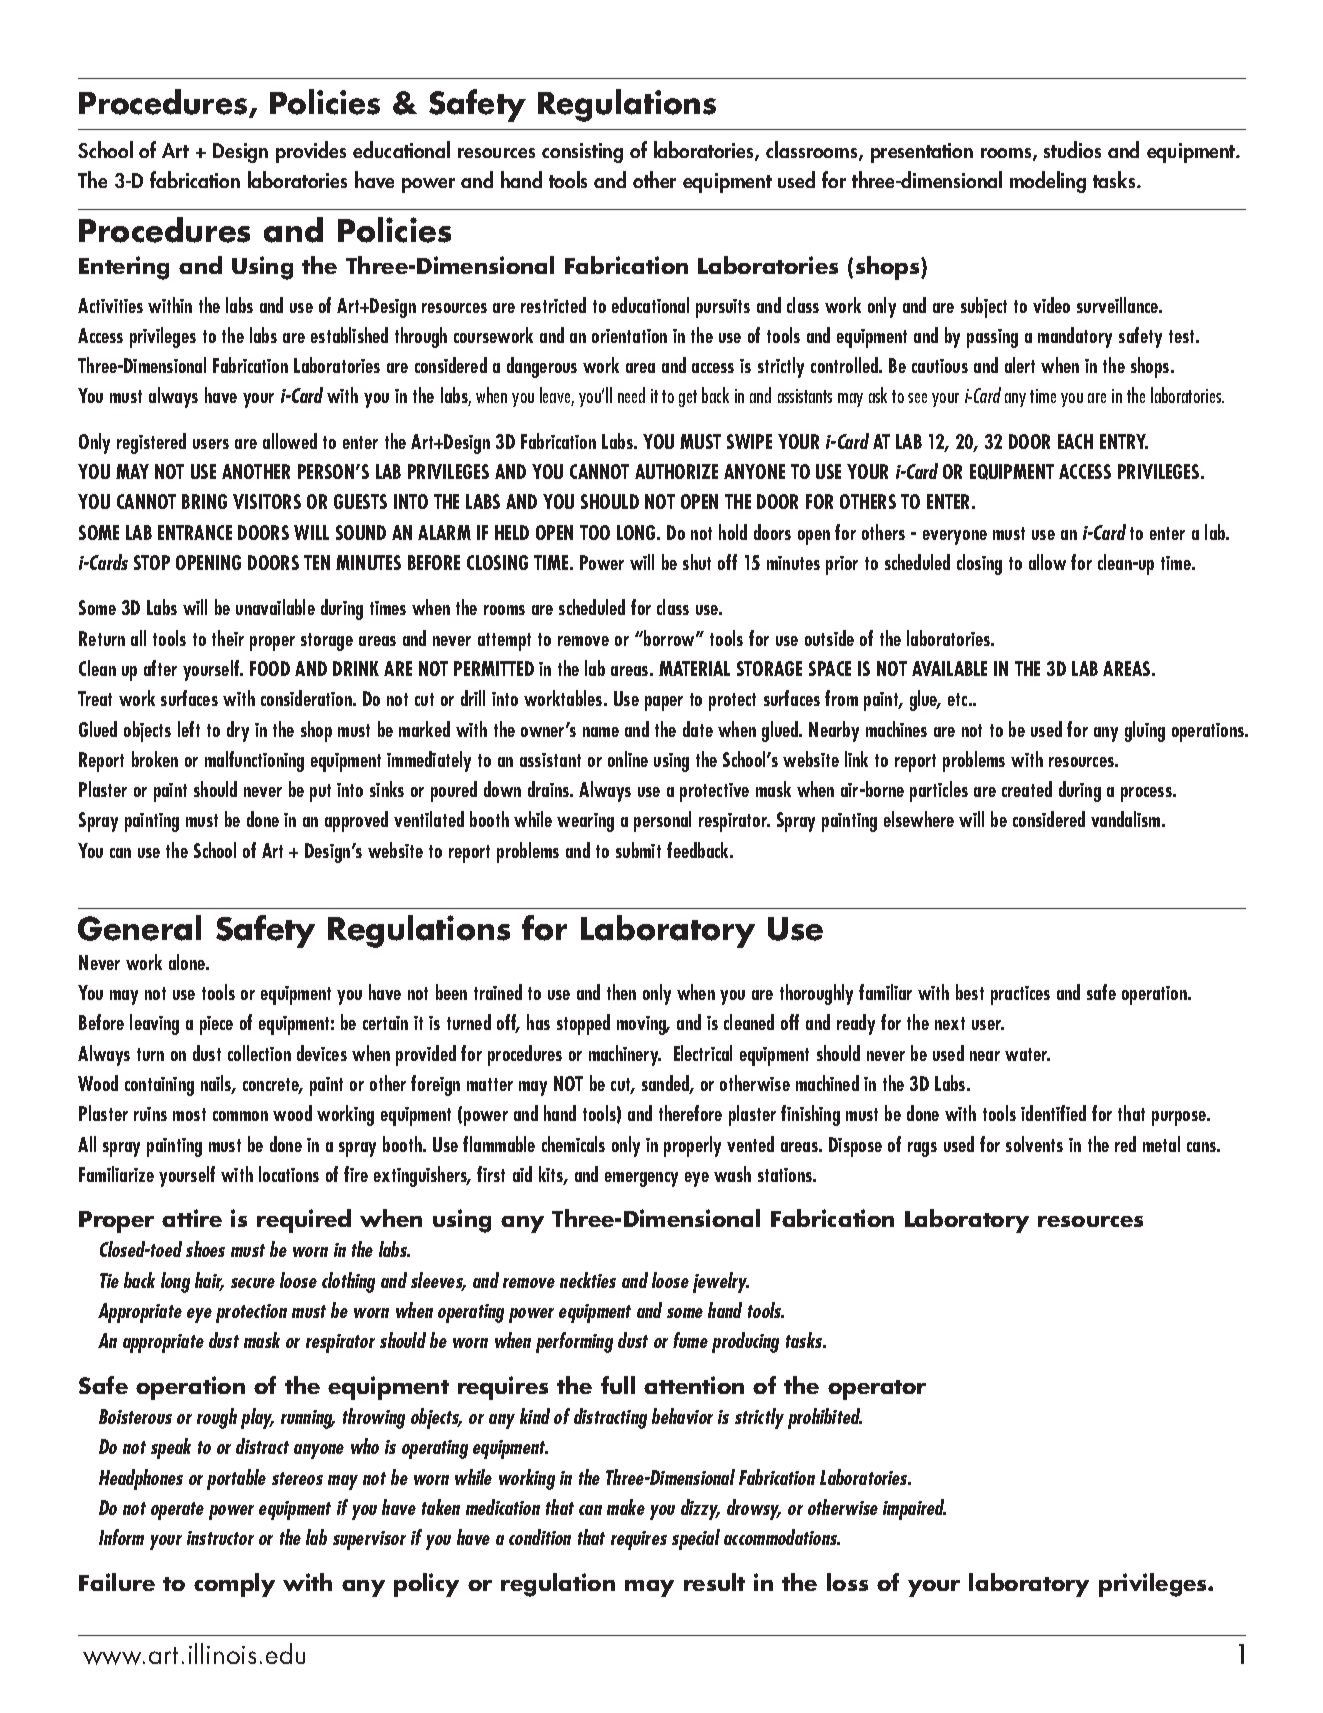 Image resolution: width=1323 pixels, height=1713 pixels. Describe the element at coordinates (582, 153) in the screenshot. I see `consisting` at that location.
